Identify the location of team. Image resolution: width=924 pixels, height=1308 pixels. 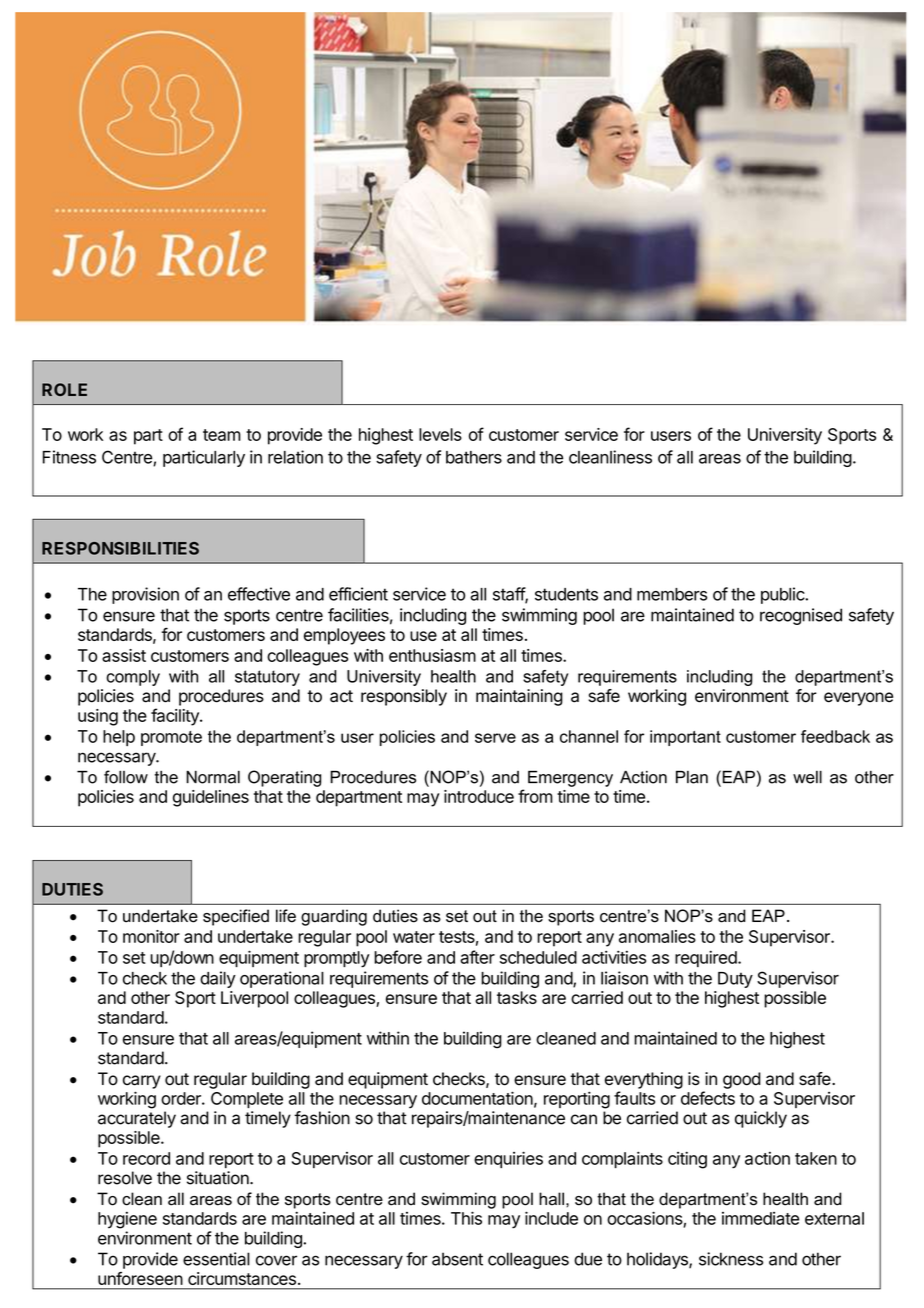
(222, 435).
